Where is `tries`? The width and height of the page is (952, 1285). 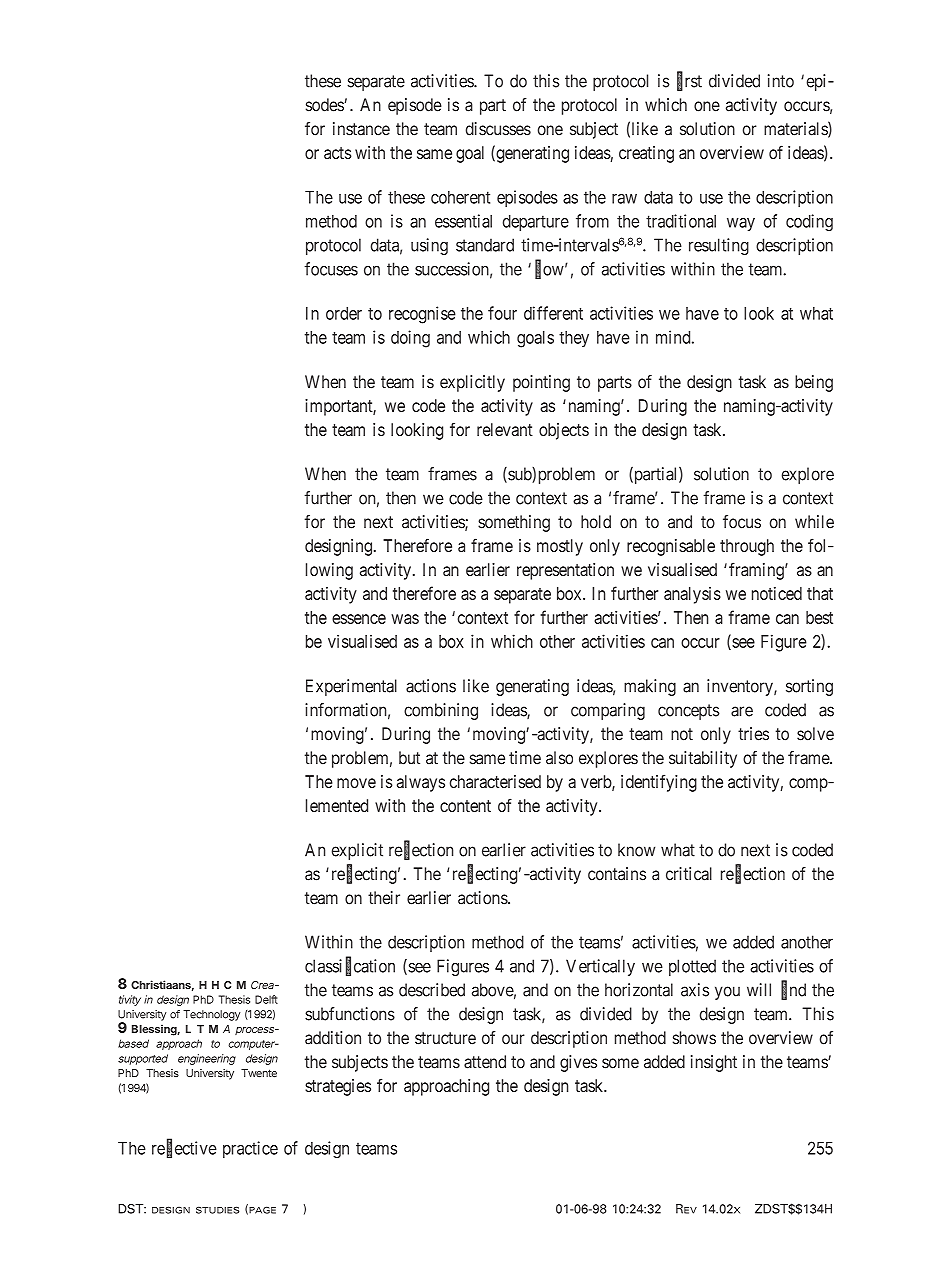 tries is located at coordinates (753, 734).
